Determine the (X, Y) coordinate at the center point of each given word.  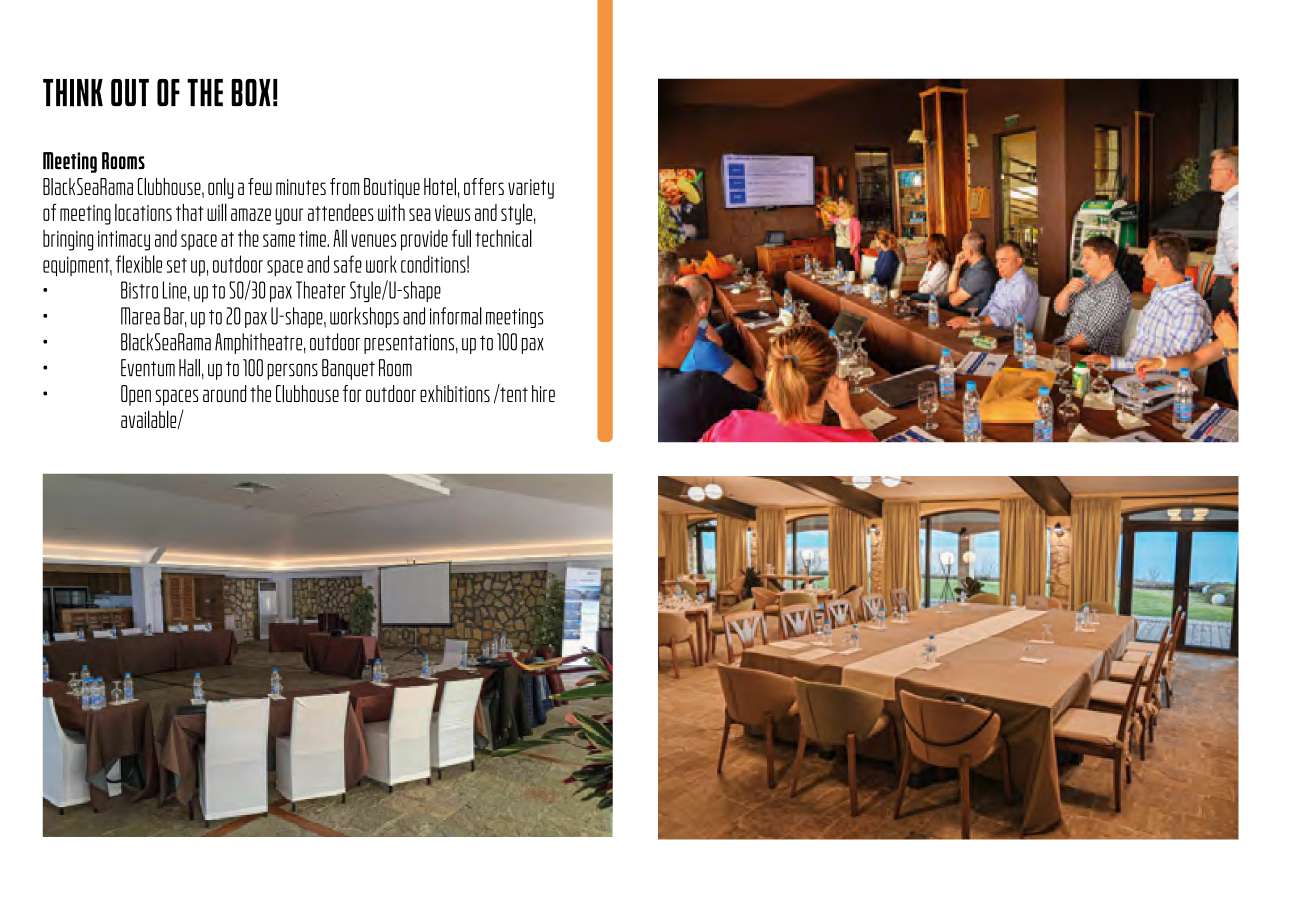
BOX (251, 92)
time (313, 239)
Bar (175, 317)
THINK (73, 93)
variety (531, 189)
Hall (189, 368)
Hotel (440, 187)
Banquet (348, 369)
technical (503, 238)
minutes (301, 187)
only (221, 188)
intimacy (124, 240)
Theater (321, 290)
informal (456, 316)
